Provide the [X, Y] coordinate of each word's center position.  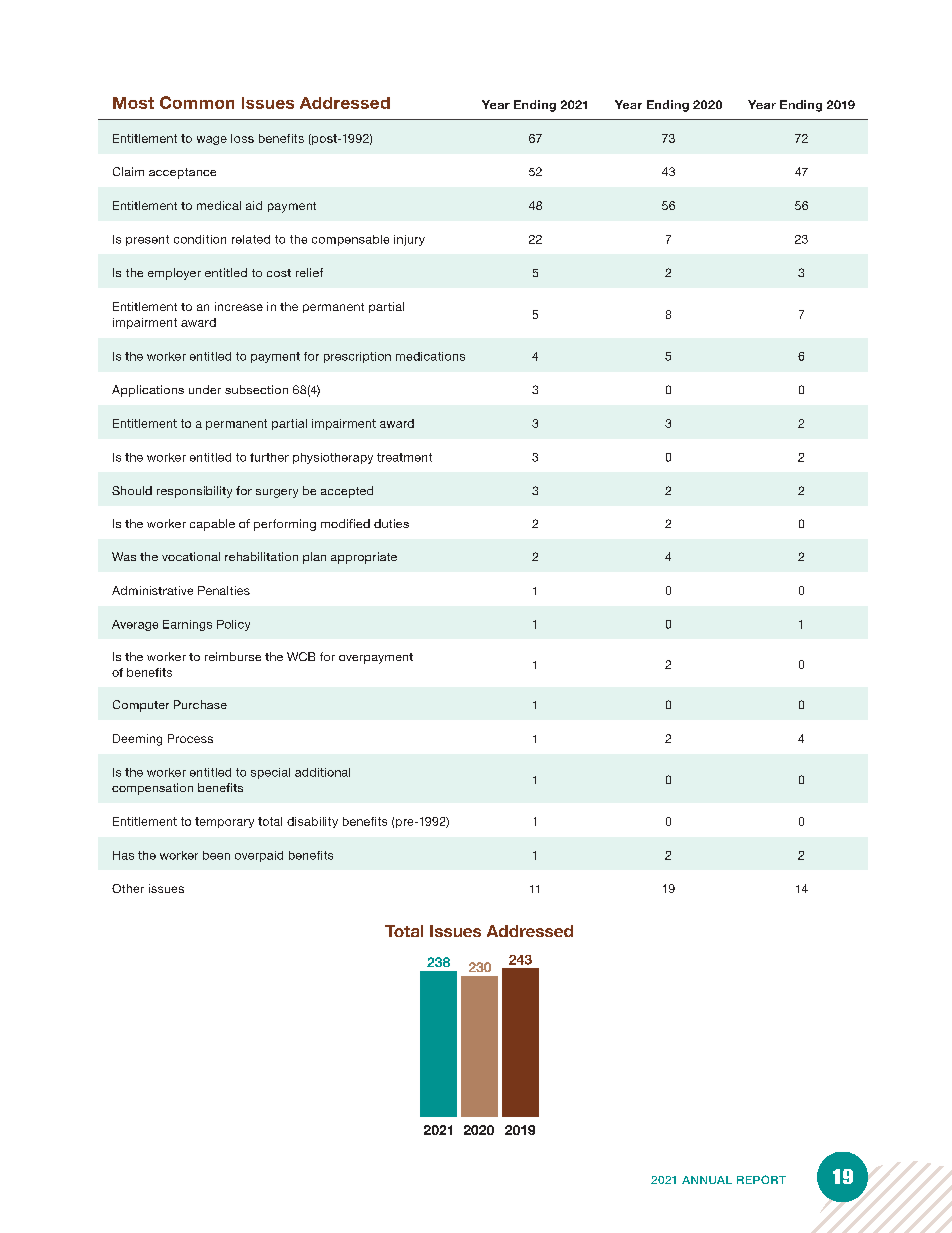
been [216, 855]
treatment [404, 457]
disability [312, 822]
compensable [350, 240]
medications [430, 356]
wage [212, 140]
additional [322, 772]
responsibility [194, 492]
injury [409, 240]
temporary [224, 822]
